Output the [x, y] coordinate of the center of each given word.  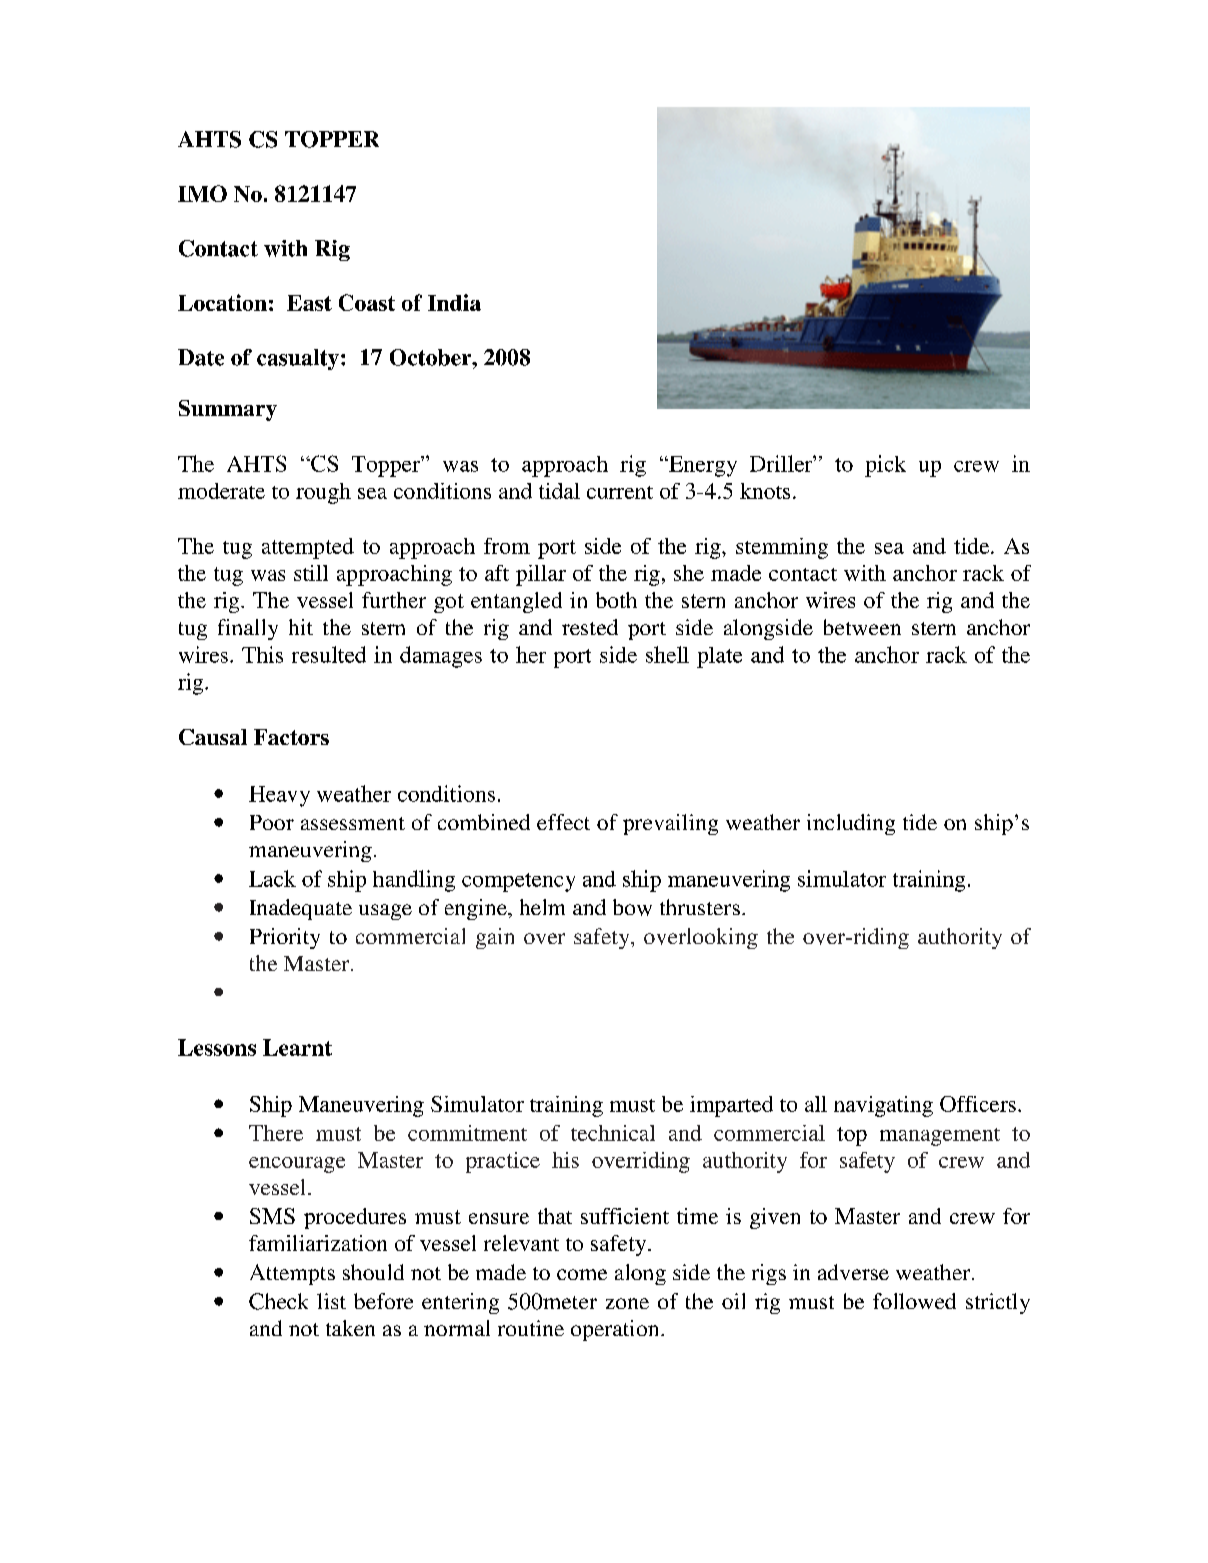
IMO [202, 193]
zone [627, 1303]
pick [885, 466]
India [454, 302]
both [616, 600]
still [311, 573]
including [851, 824]
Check [278, 1301]
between [862, 627]
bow [632, 907]
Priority [285, 938]
